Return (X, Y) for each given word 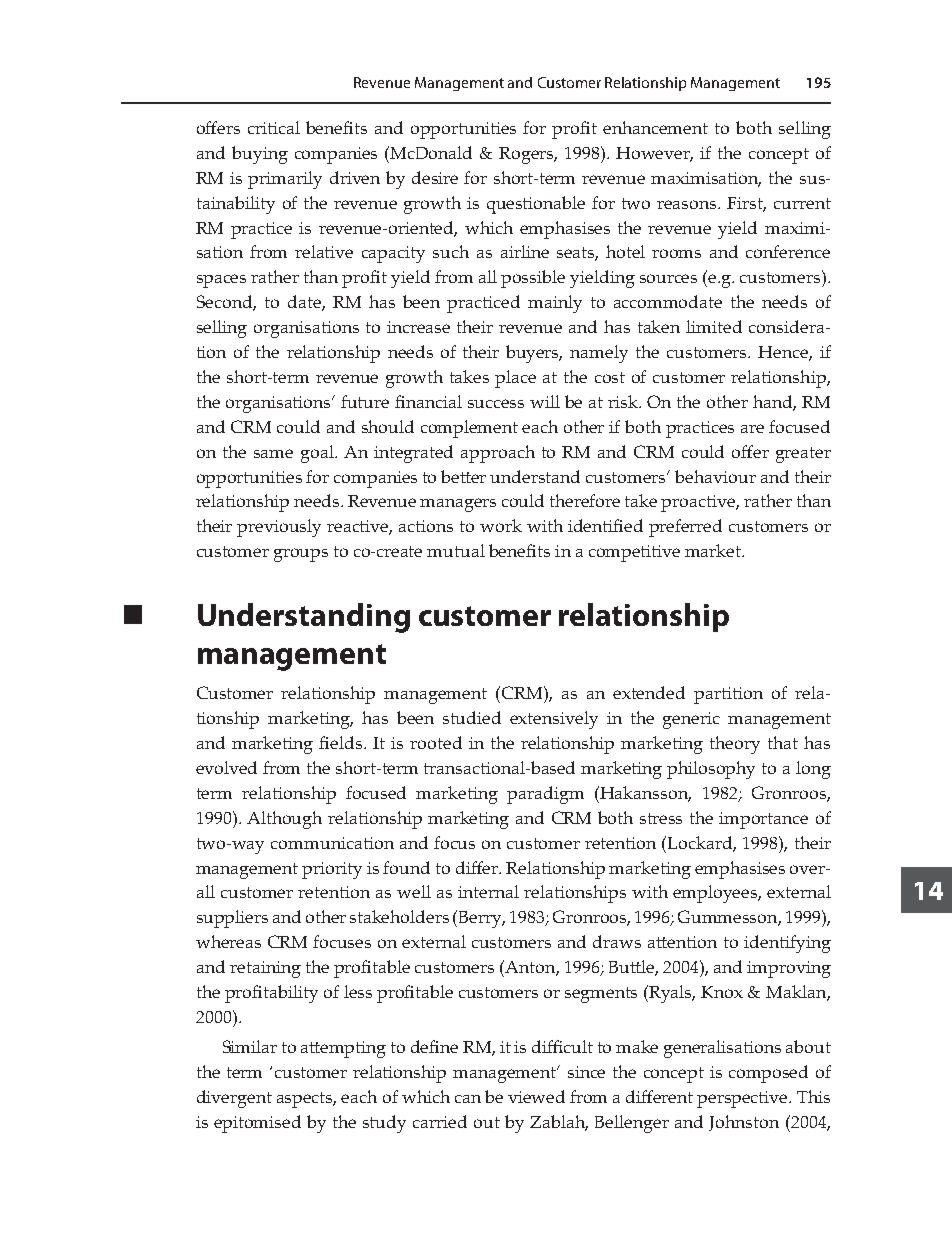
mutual (456, 550)
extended (649, 692)
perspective (743, 1099)
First (746, 204)
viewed (536, 1096)
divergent (234, 1099)
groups (301, 555)
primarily (285, 180)
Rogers (528, 155)
